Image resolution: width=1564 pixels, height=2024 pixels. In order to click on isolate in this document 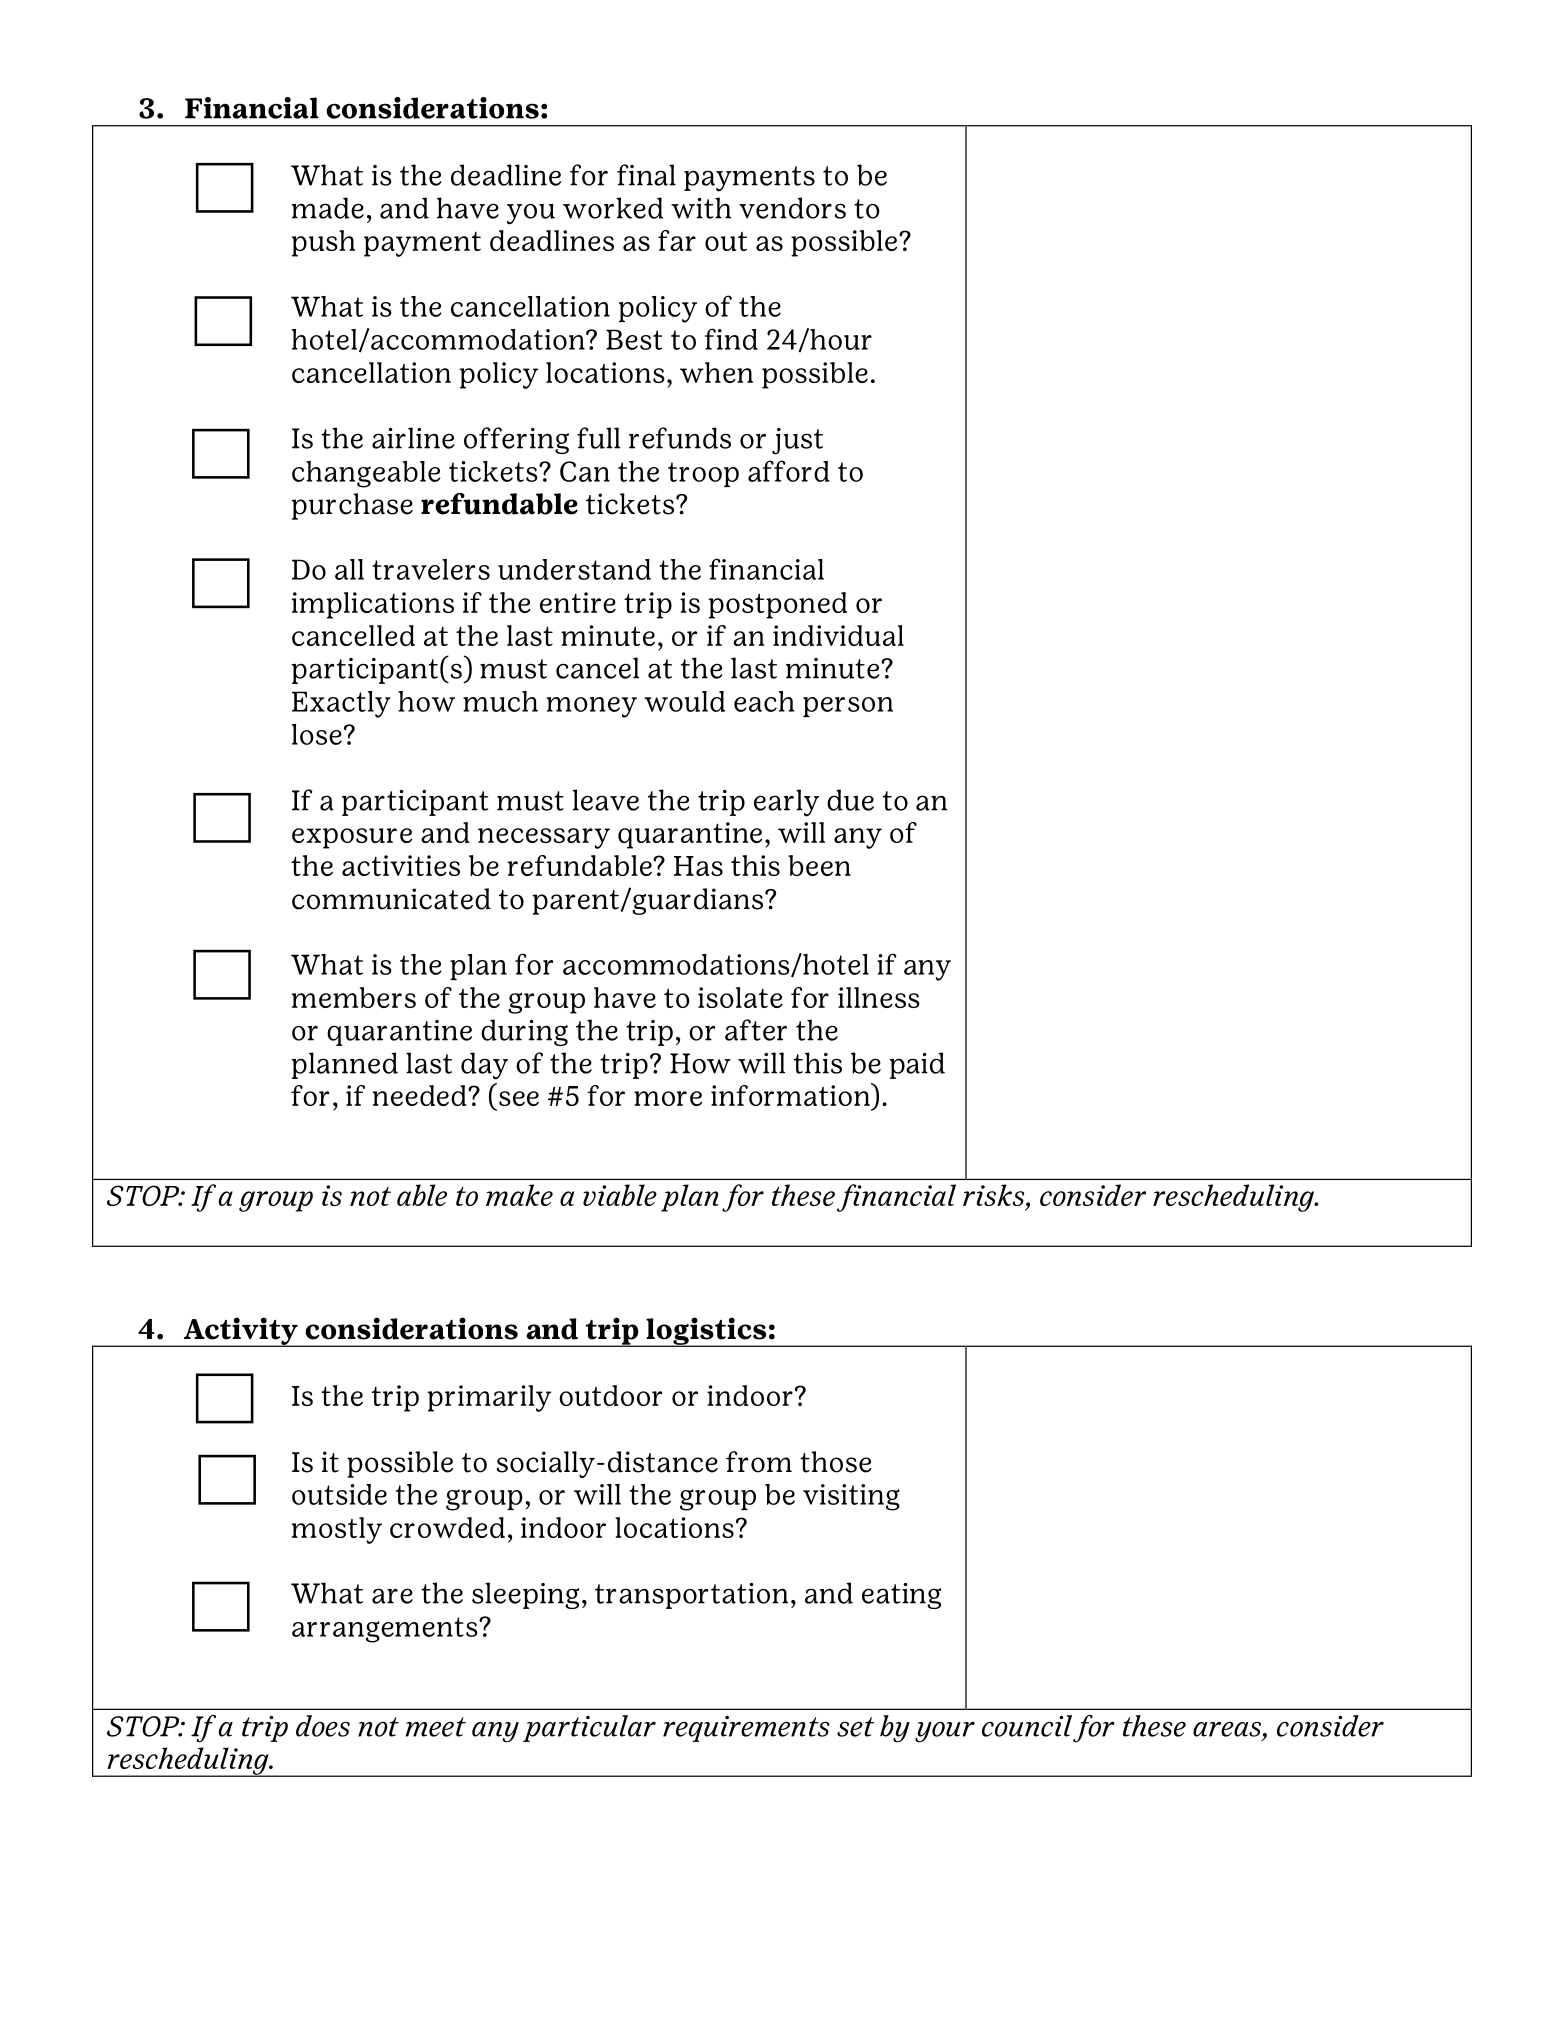, I will do `click(740, 997)`.
